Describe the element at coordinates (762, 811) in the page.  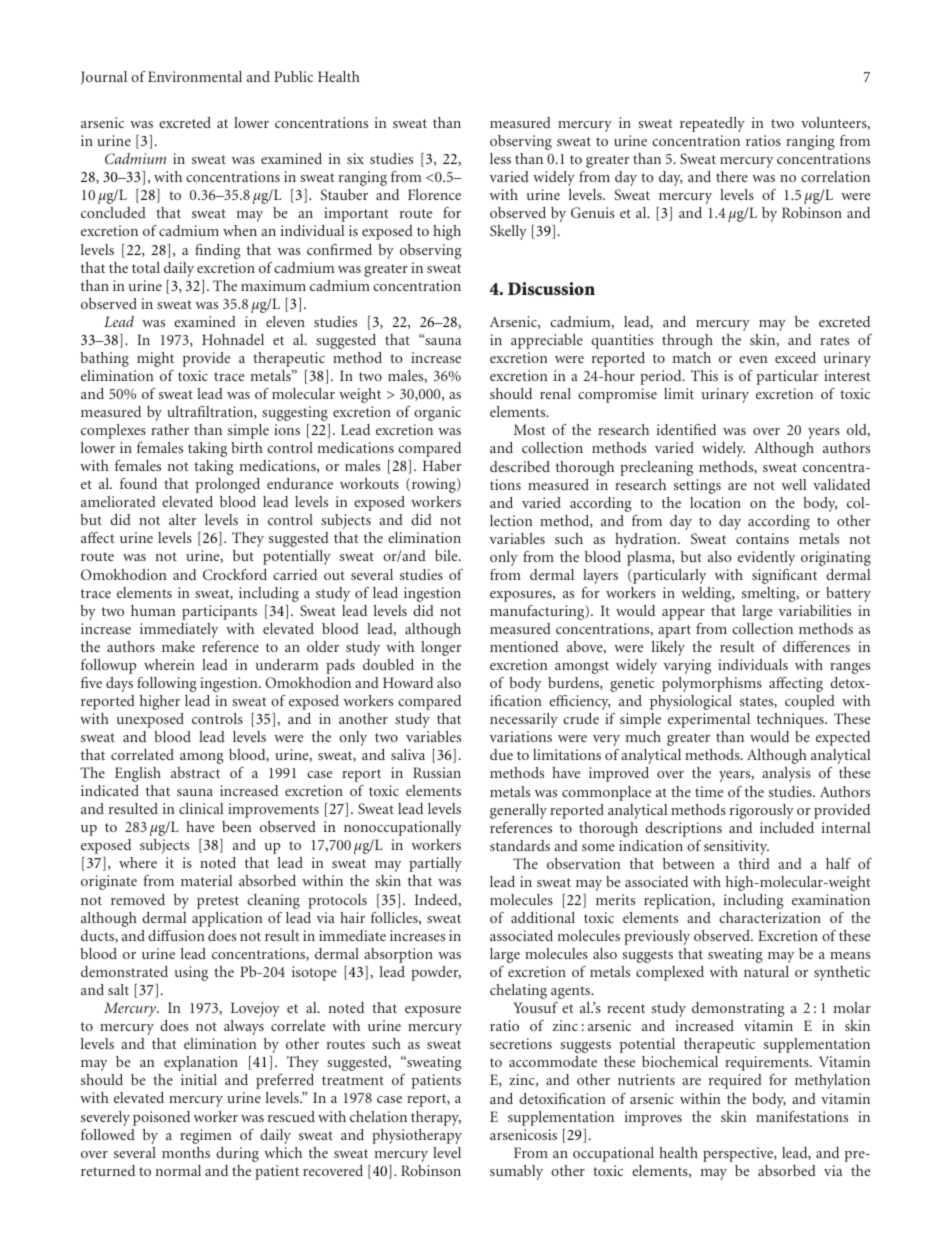
I see `rigorously` at that location.
